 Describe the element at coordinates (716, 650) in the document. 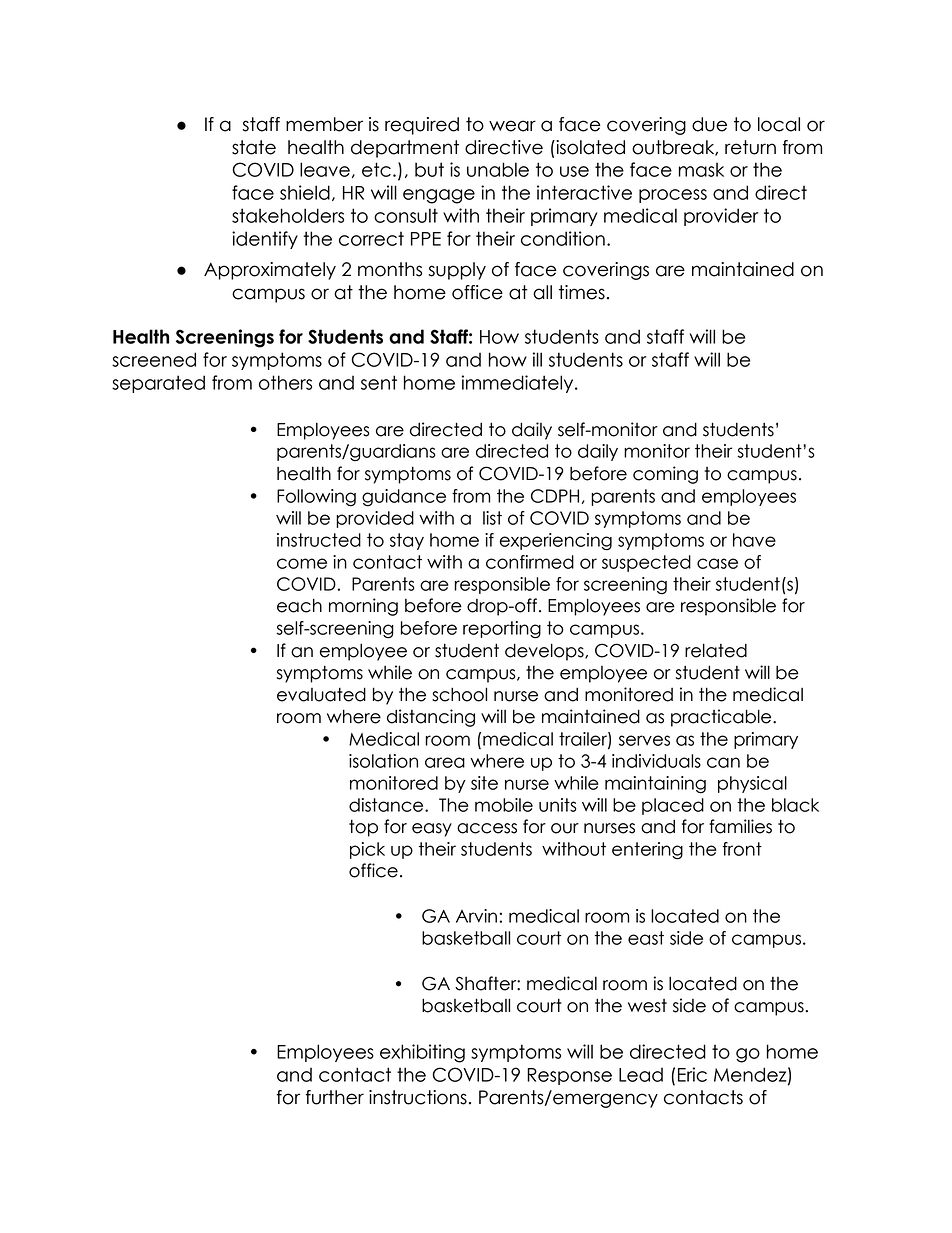

I see `related` at that location.
